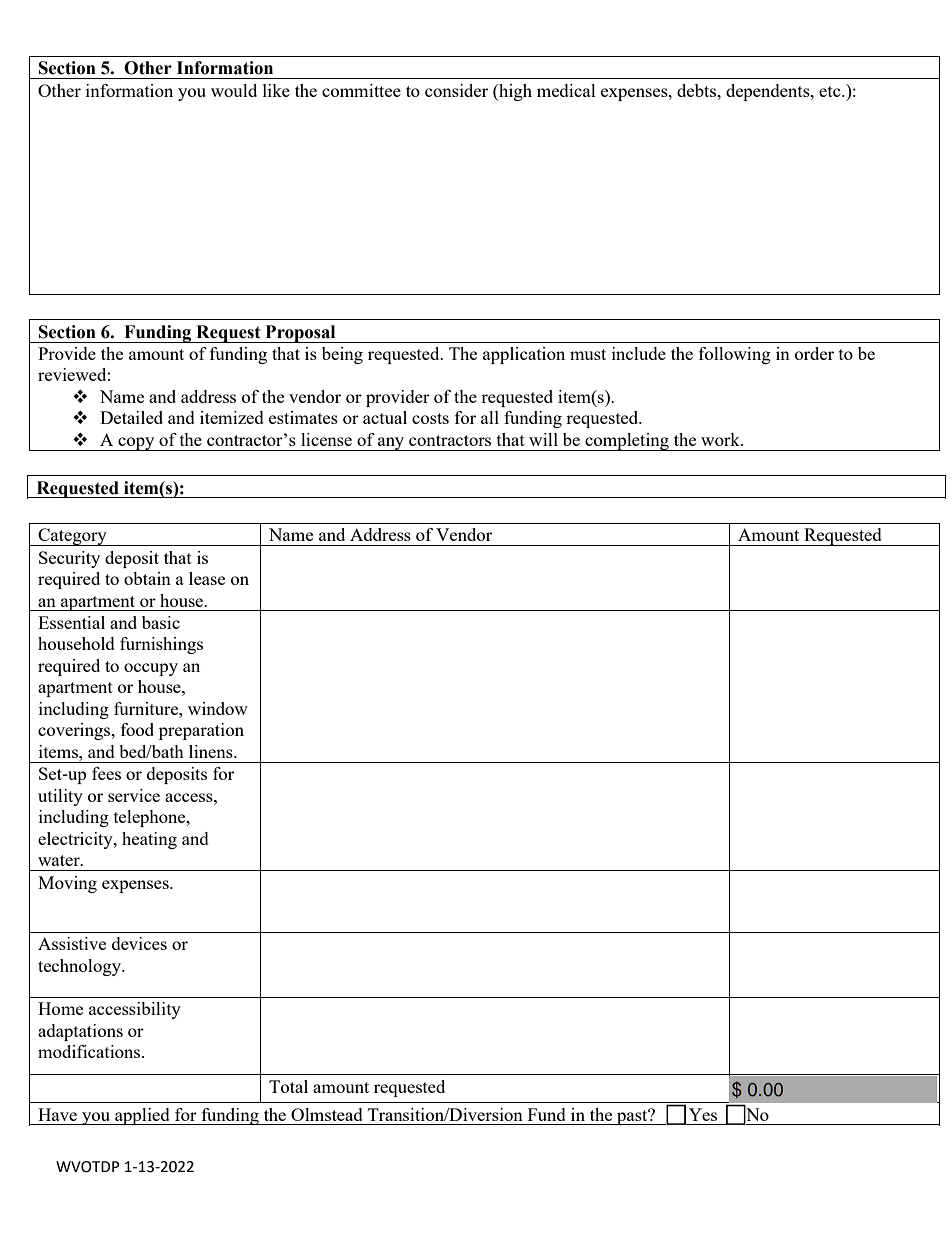 This screenshot has height=1233, width=952. Describe the element at coordinates (703, 1114) in the screenshot. I see `Yes` at that location.
